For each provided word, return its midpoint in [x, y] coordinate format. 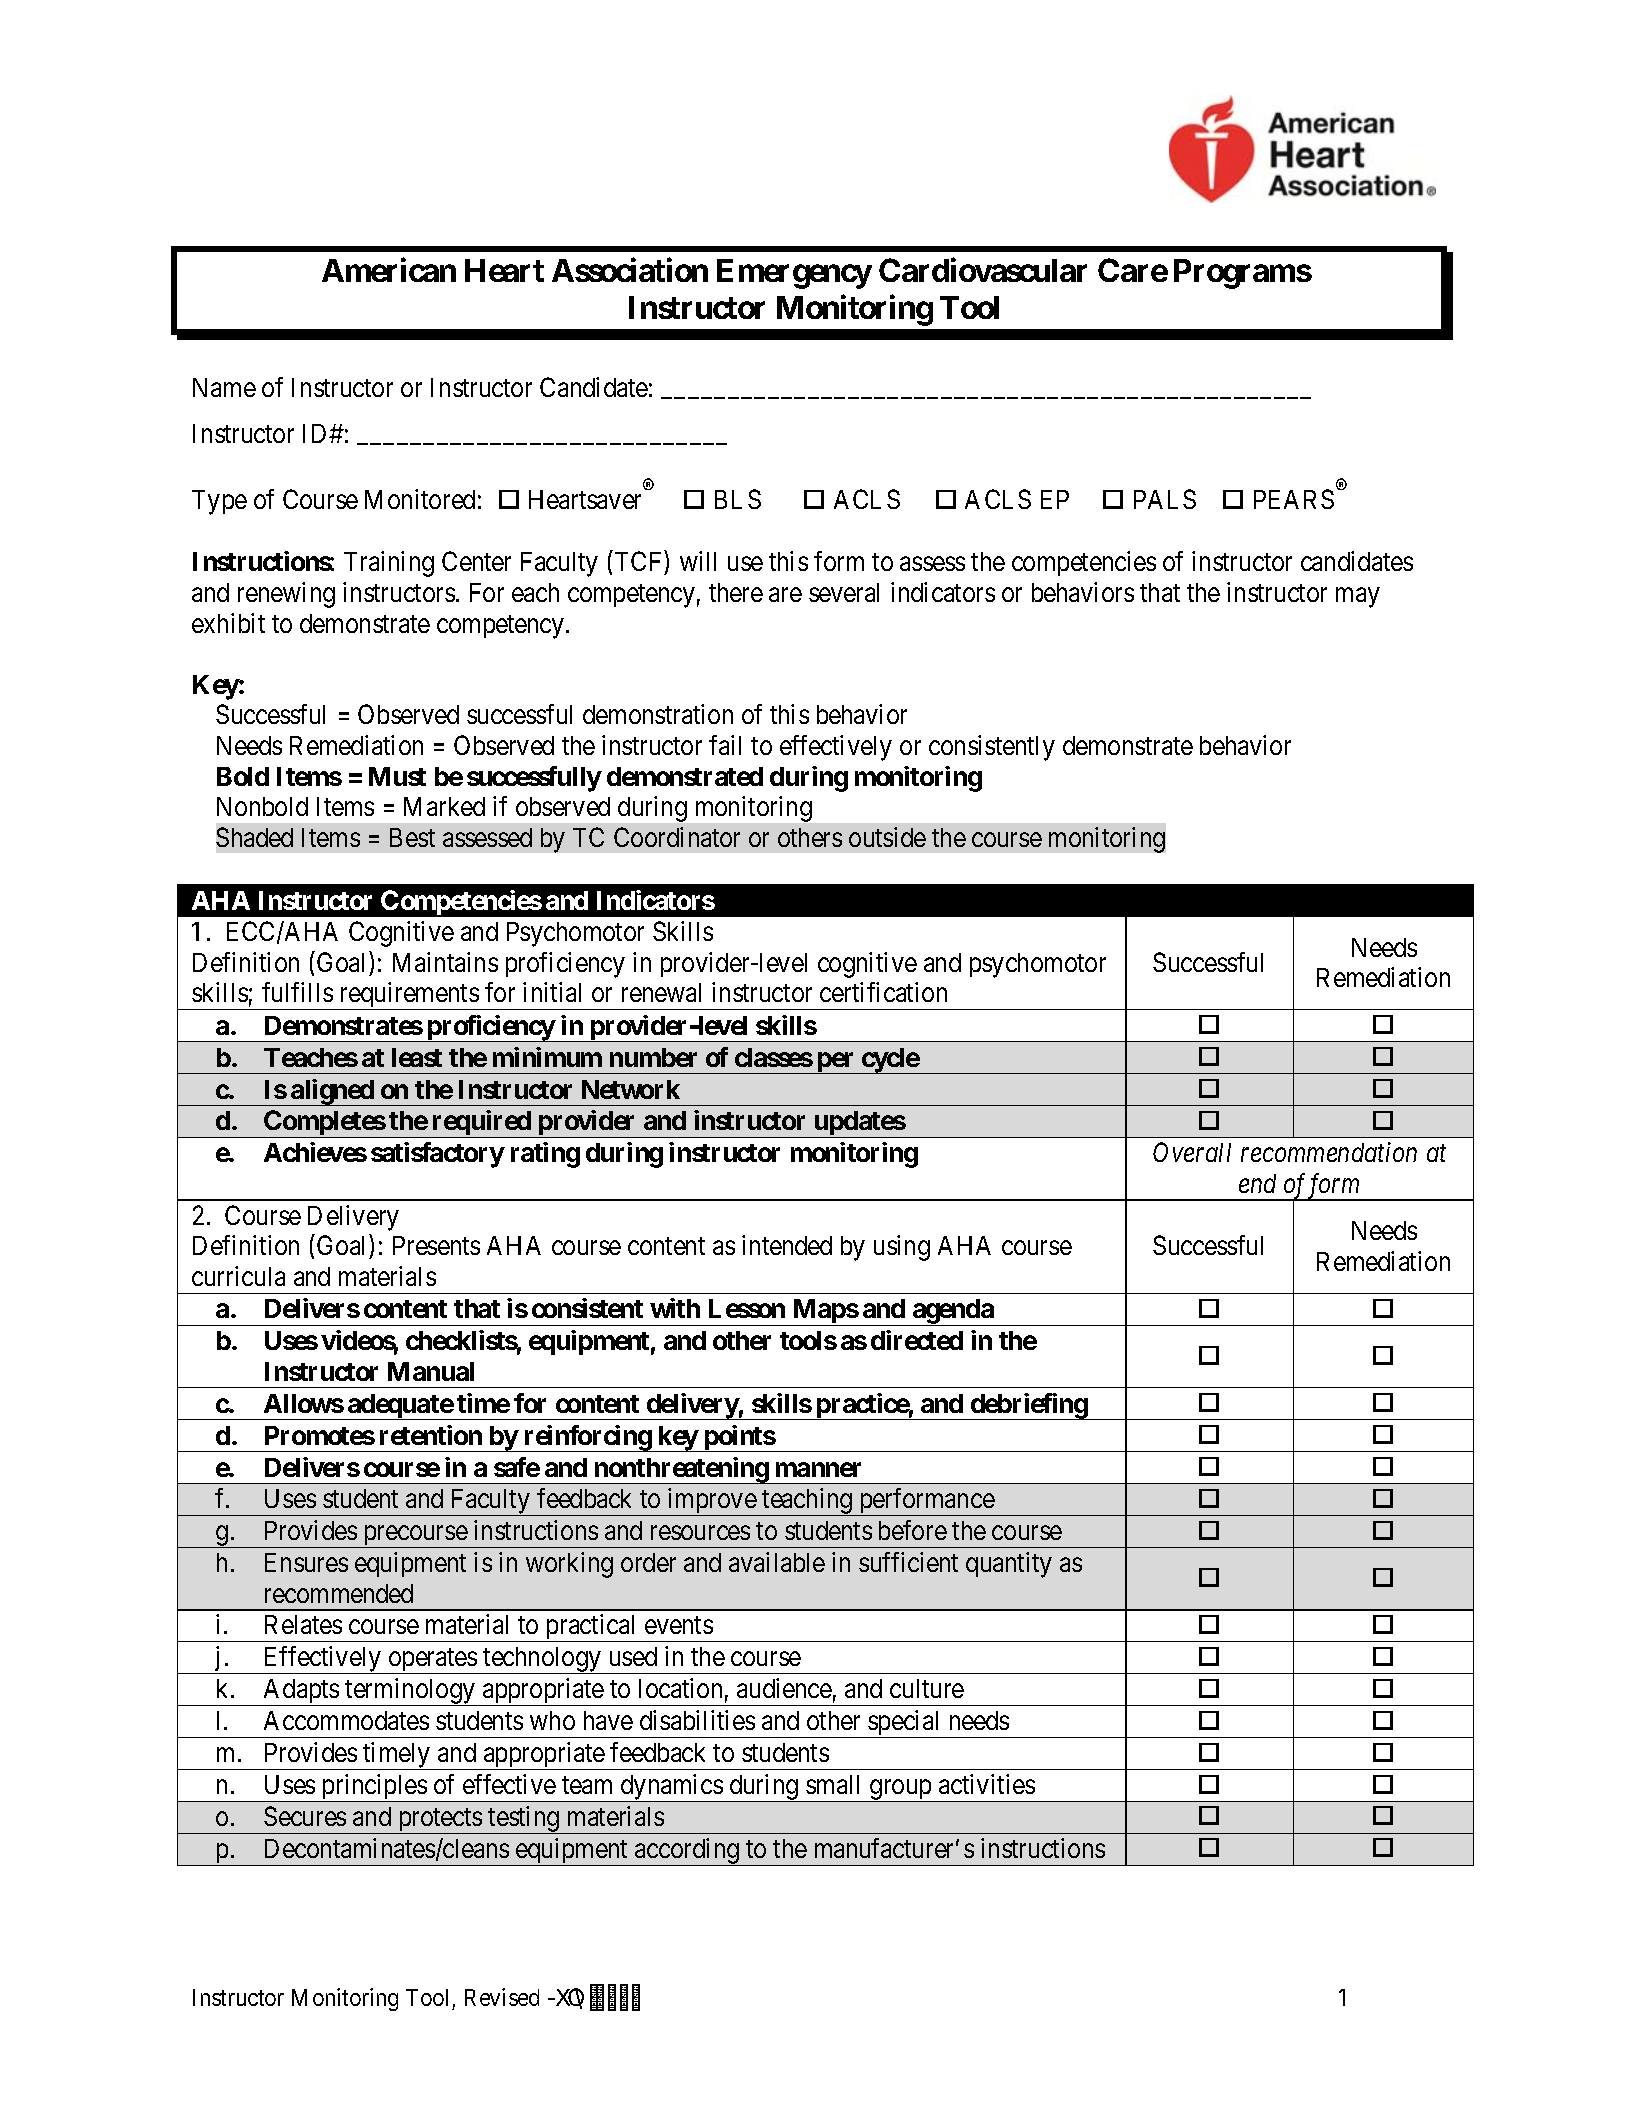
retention [431, 1435]
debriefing [1028, 1406]
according [687, 1852]
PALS [1165, 499]
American [389, 269]
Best [412, 837]
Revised [502, 1997]
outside [887, 837]
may [1357, 598]
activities [987, 1784]
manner [818, 1469]
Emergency [794, 274]
